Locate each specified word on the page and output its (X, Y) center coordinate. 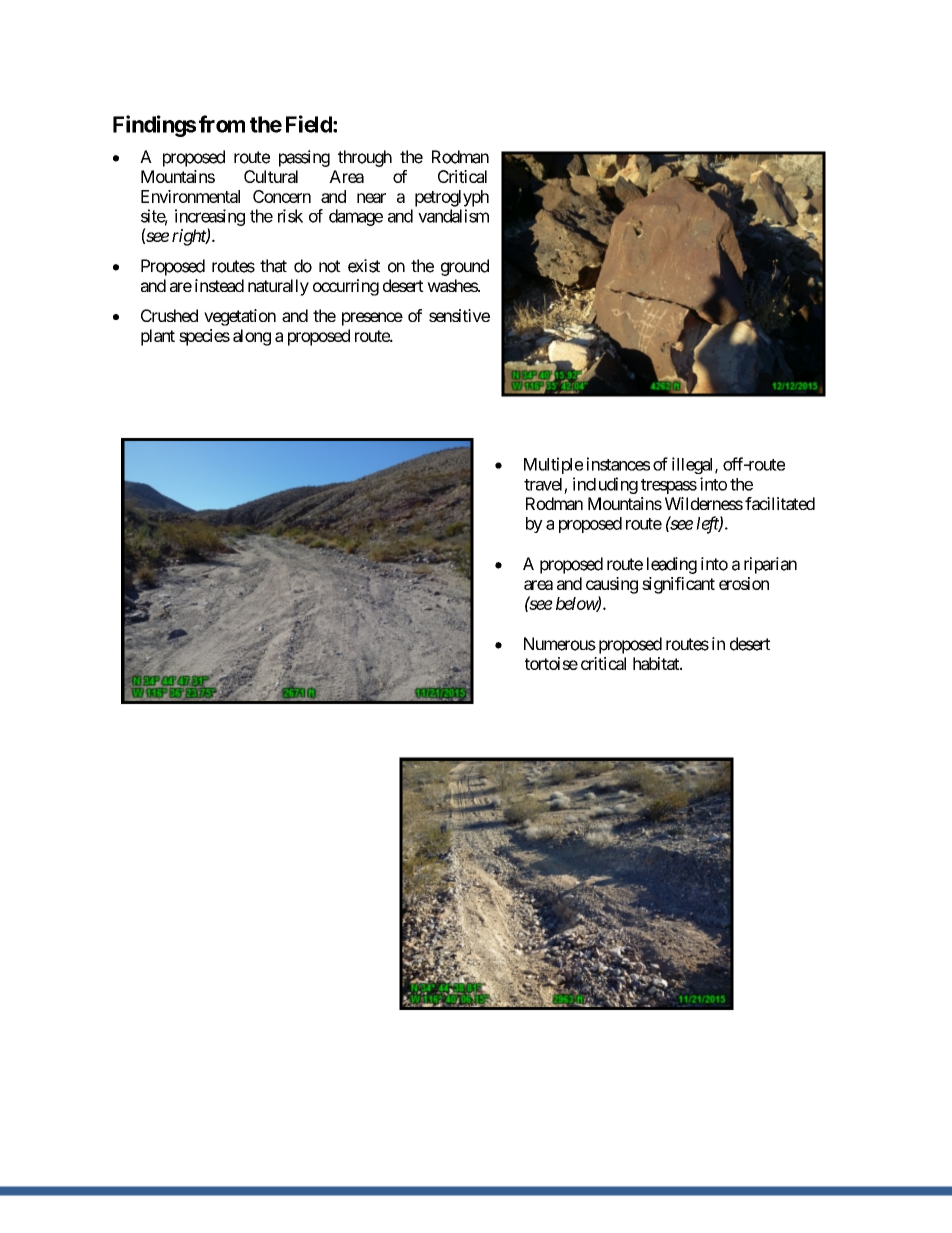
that (273, 266)
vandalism (453, 216)
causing (612, 585)
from (222, 124)
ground (465, 267)
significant (678, 585)
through (365, 158)
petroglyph (452, 198)
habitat (657, 663)
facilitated (780, 503)
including (605, 485)
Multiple (553, 465)
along (252, 337)
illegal (694, 465)
